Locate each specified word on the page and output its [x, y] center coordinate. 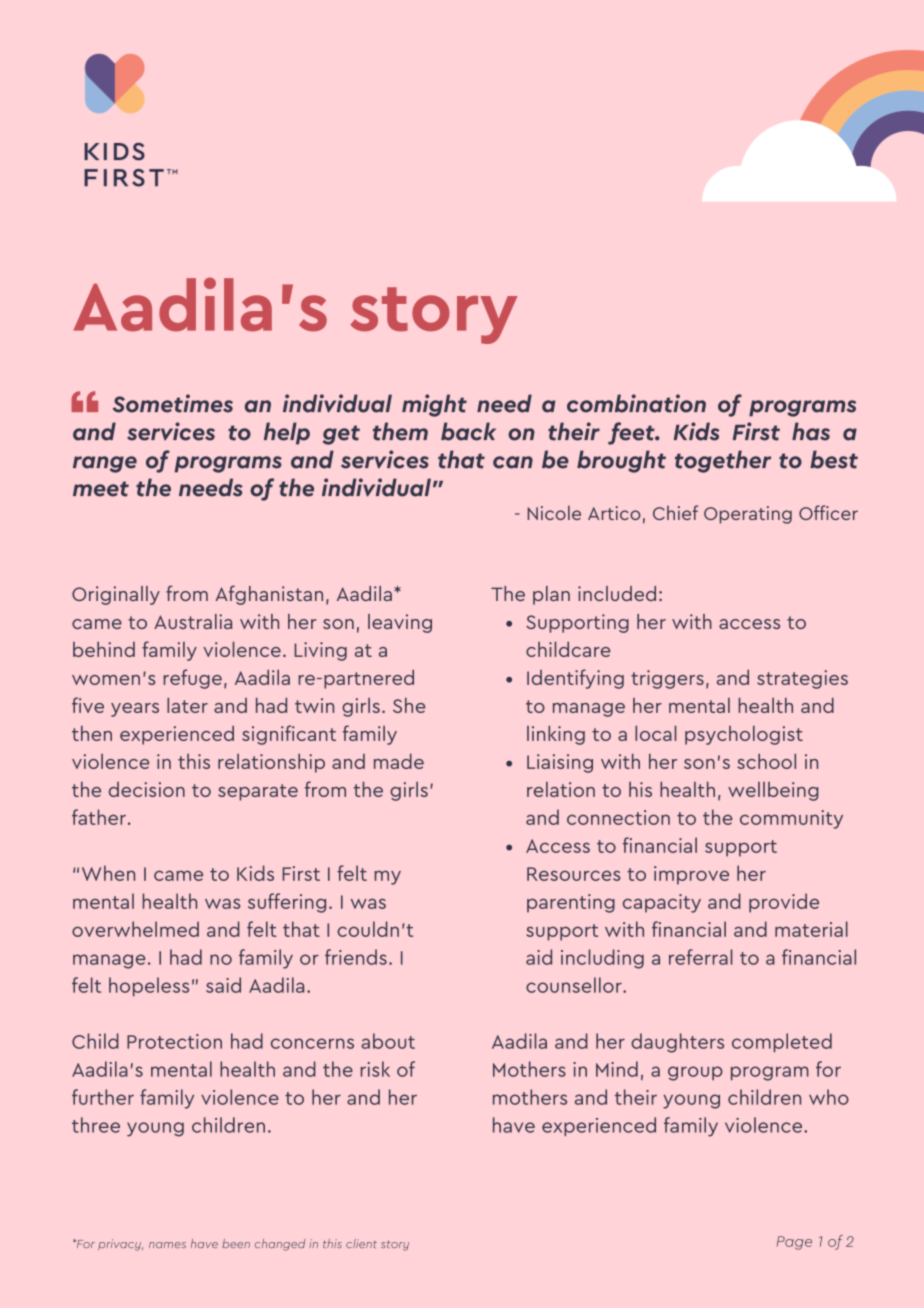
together [723, 461]
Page [794, 1243]
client [361, 1243]
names [167, 1245]
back [468, 431]
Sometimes [173, 403]
